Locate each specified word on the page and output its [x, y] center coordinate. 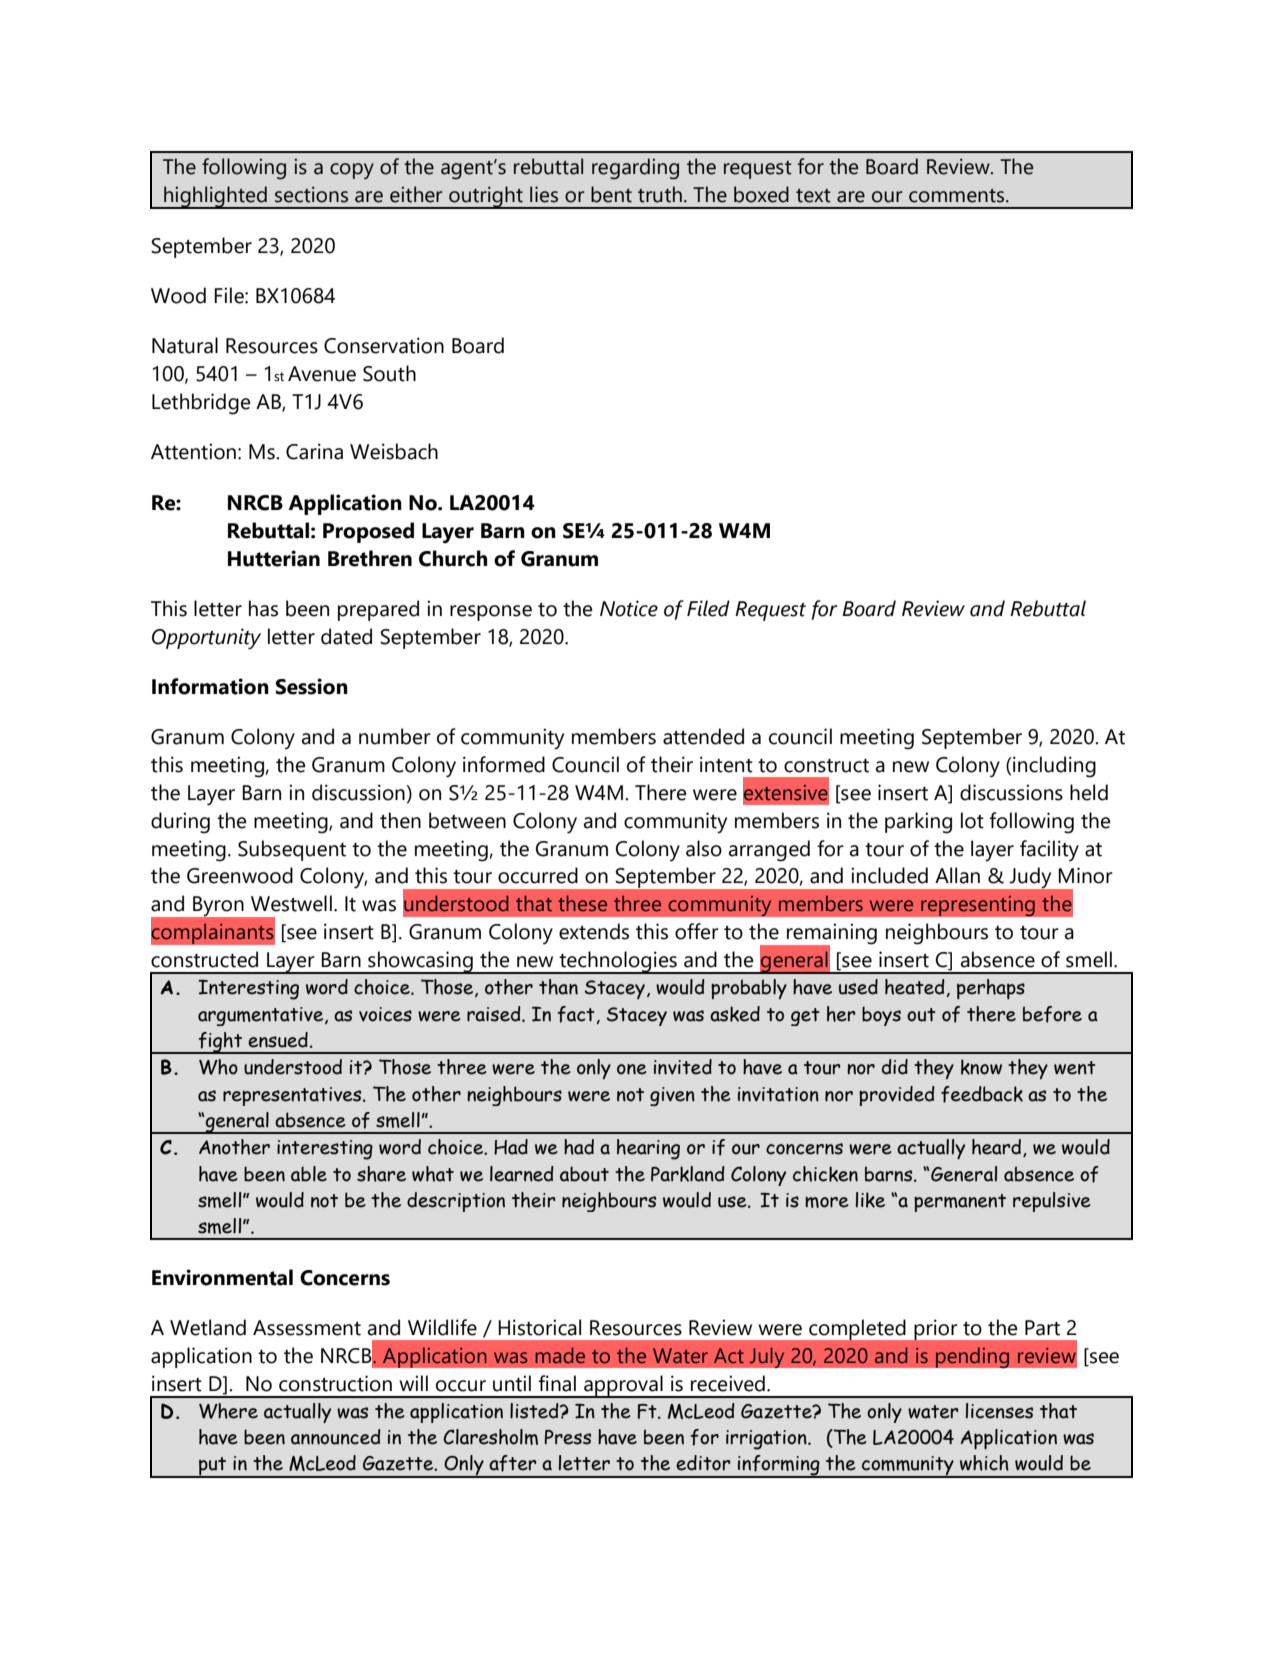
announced [336, 1437]
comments [958, 196]
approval [623, 1386]
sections [311, 194]
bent [611, 194]
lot [972, 820]
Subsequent [292, 850]
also [704, 848]
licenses [999, 1411]
